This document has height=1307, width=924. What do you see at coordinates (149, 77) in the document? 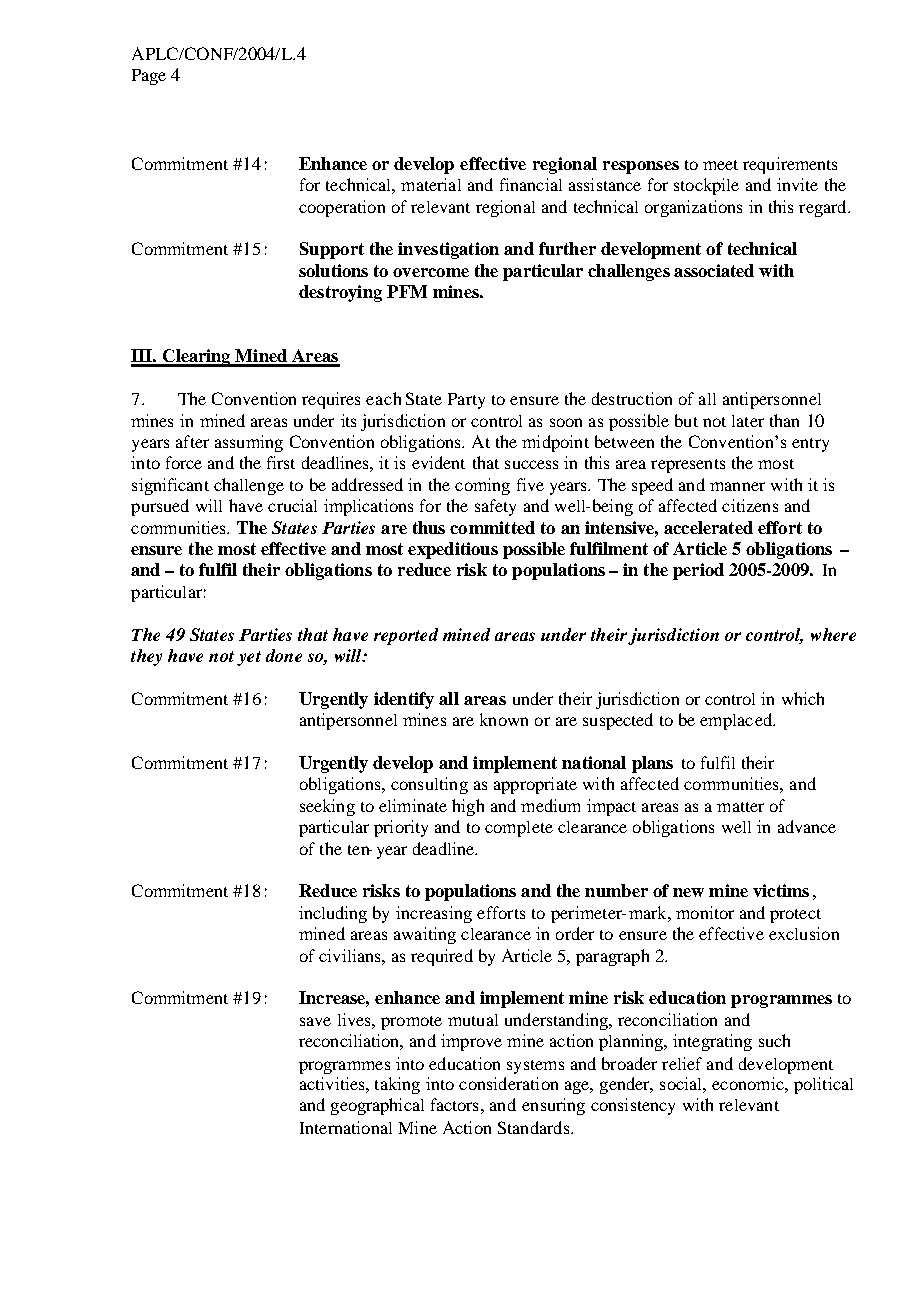
I see `Page` at bounding box center [149, 77].
